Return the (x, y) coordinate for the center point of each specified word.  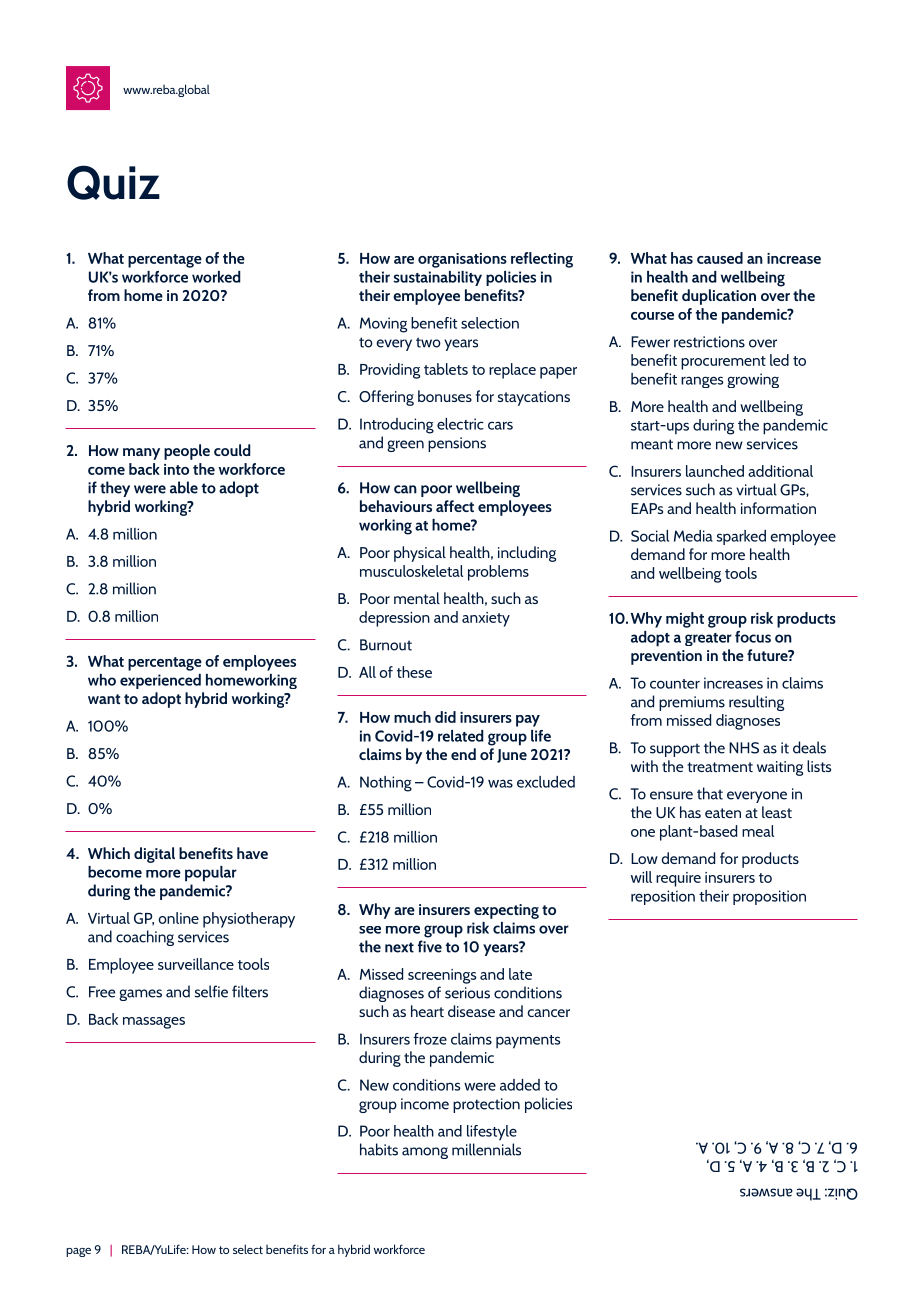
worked (216, 277)
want (104, 699)
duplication (719, 297)
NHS (744, 748)
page (78, 1252)
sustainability (438, 278)
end (463, 754)
